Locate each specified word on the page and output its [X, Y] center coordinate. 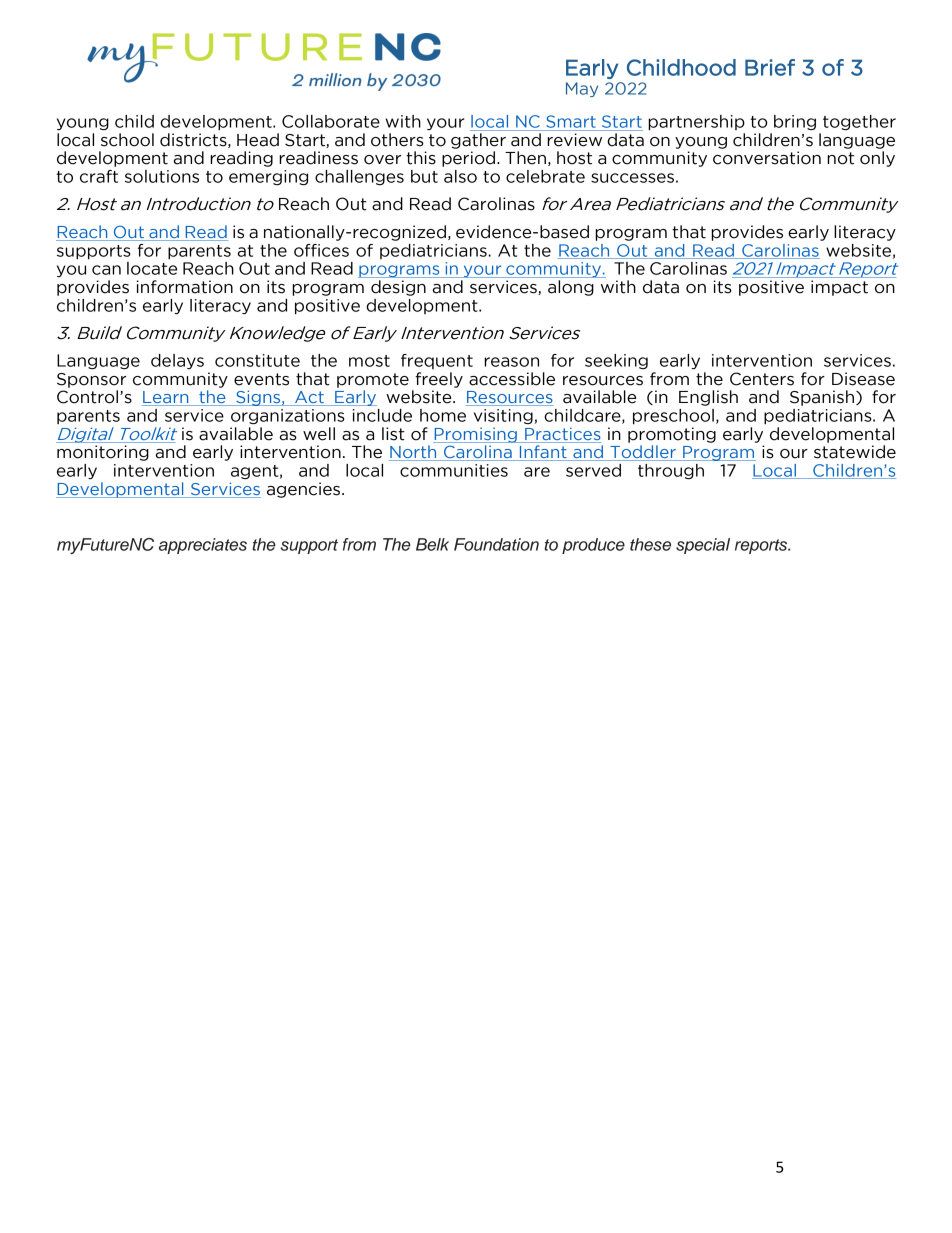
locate [152, 268]
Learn [166, 398]
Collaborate [331, 121]
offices [321, 250]
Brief [770, 67]
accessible [512, 379]
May [582, 89]
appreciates [203, 546]
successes [632, 178]
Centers [762, 379]
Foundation [496, 544]
